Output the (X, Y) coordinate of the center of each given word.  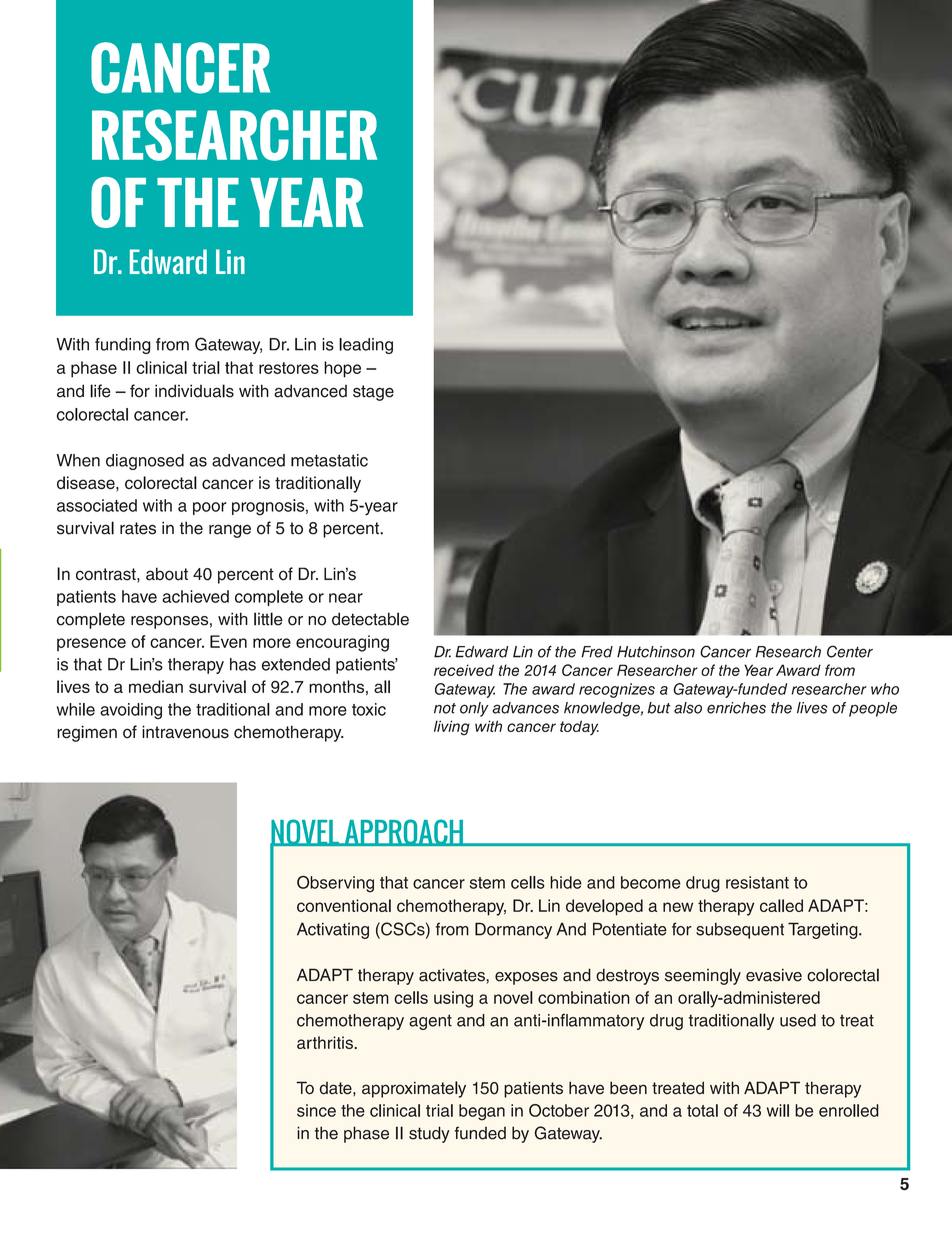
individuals (194, 391)
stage (373, 393)
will (778, 1110)
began (482, 1112)
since (316, 1110)
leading (366, 346)
